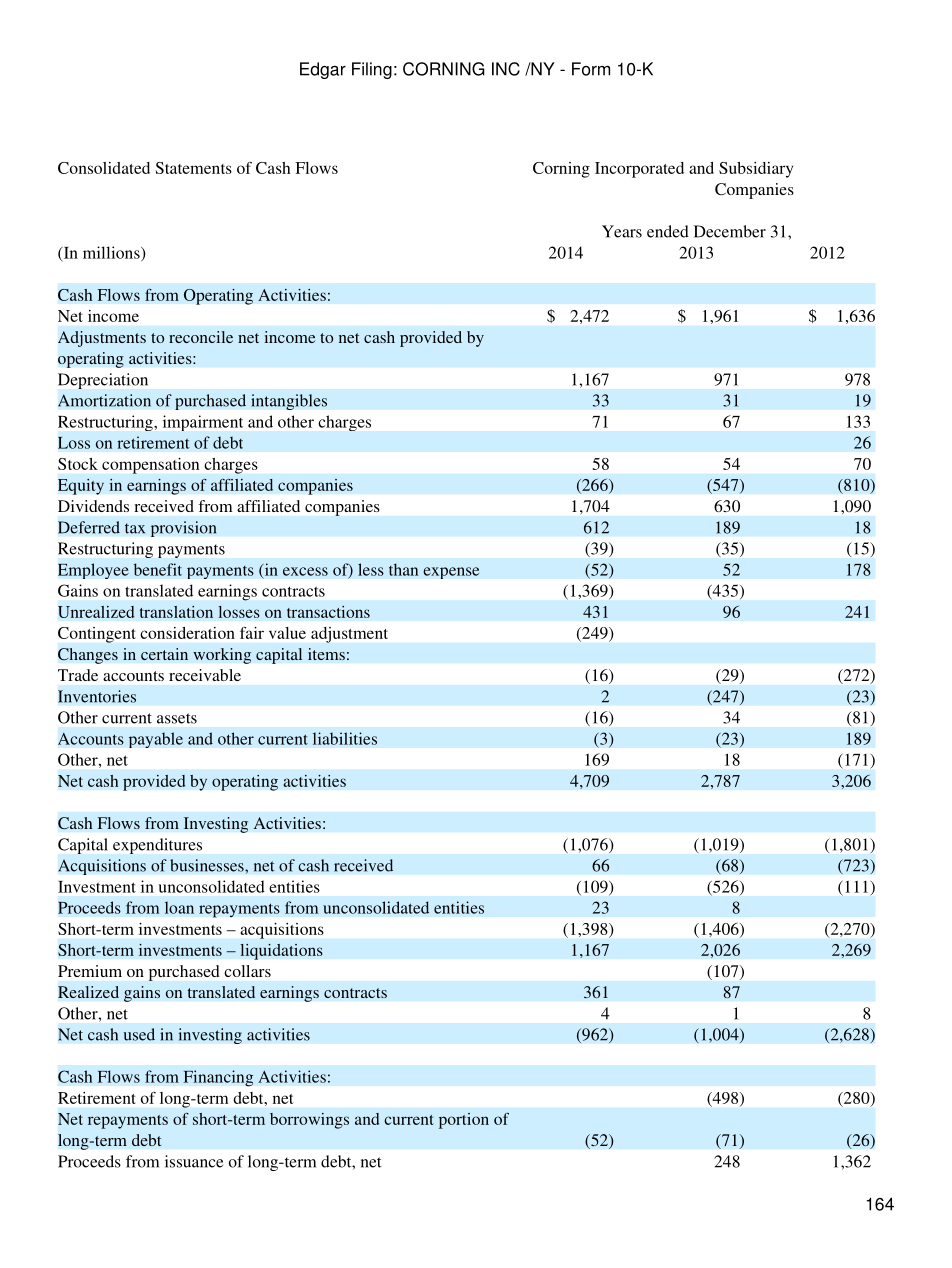 The image size is (952, 1268). What do you see at coordinates (403, 569) in the screenshot?
I see `than` at bounding box center [403, 569].
